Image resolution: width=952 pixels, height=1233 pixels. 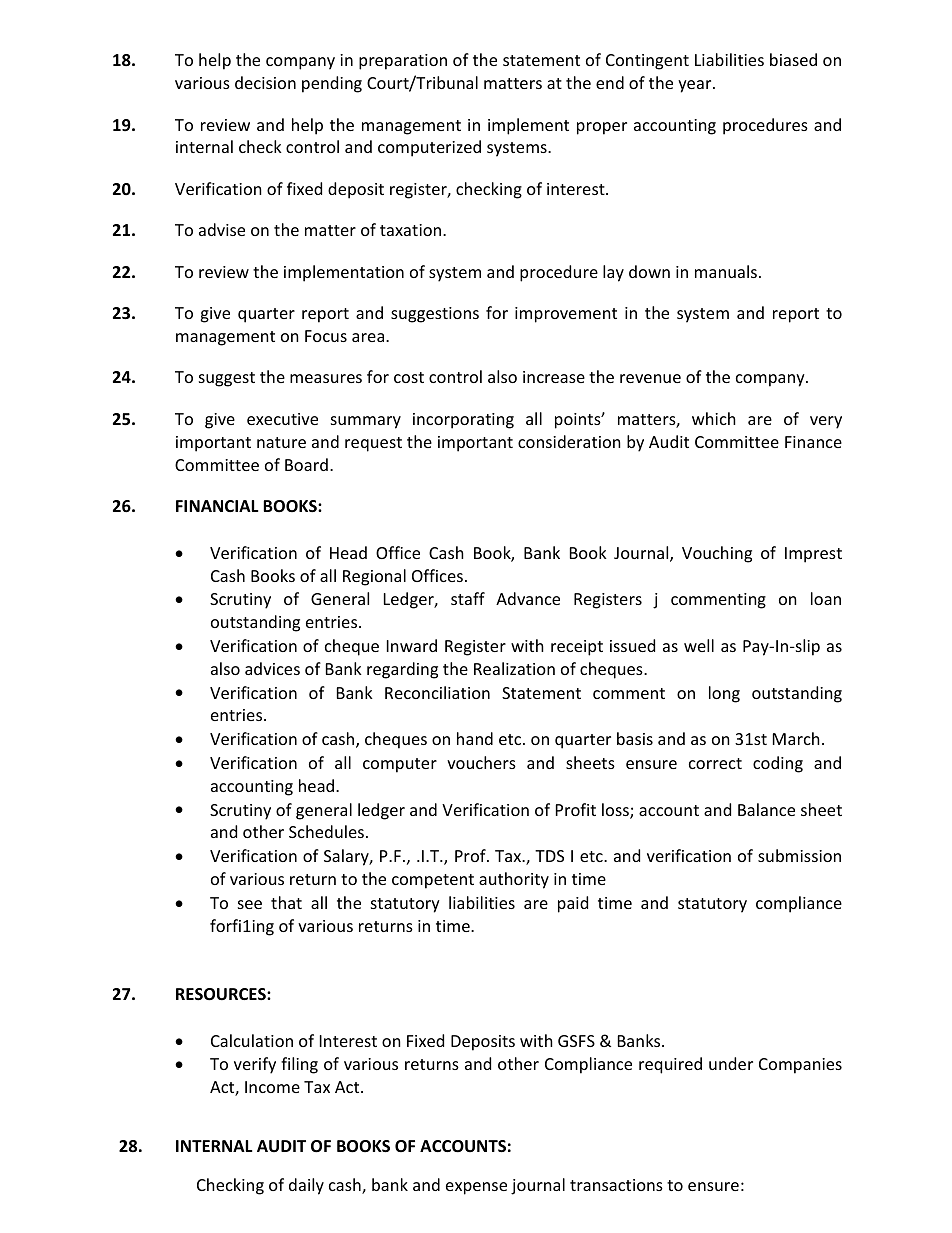 What do you see at coordinates (766, 809) in the screenshot?
I see `Balance` at bounding box center [766, 809].
